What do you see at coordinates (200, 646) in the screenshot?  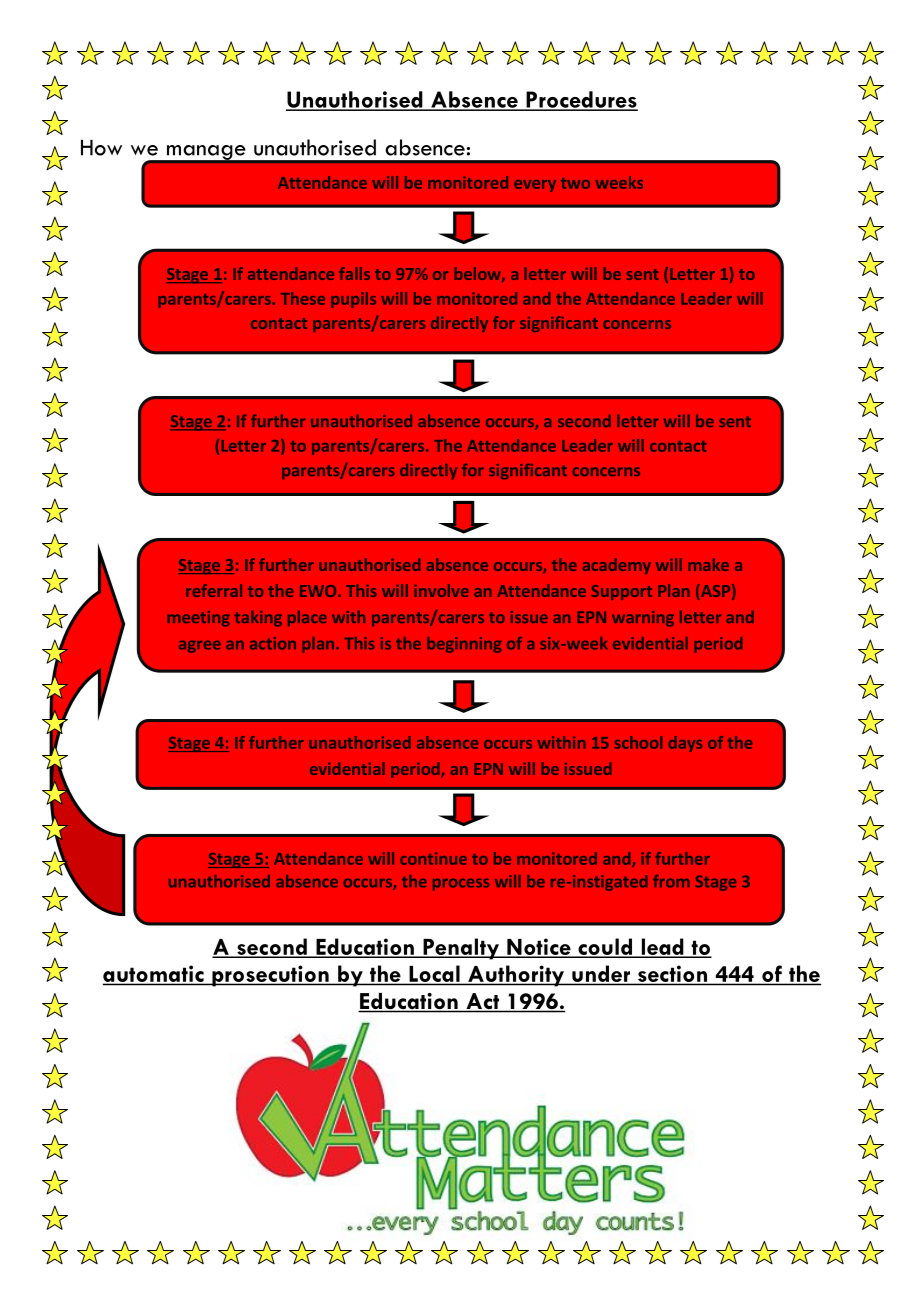 I see `agree` at bounding box center [200, 646].
